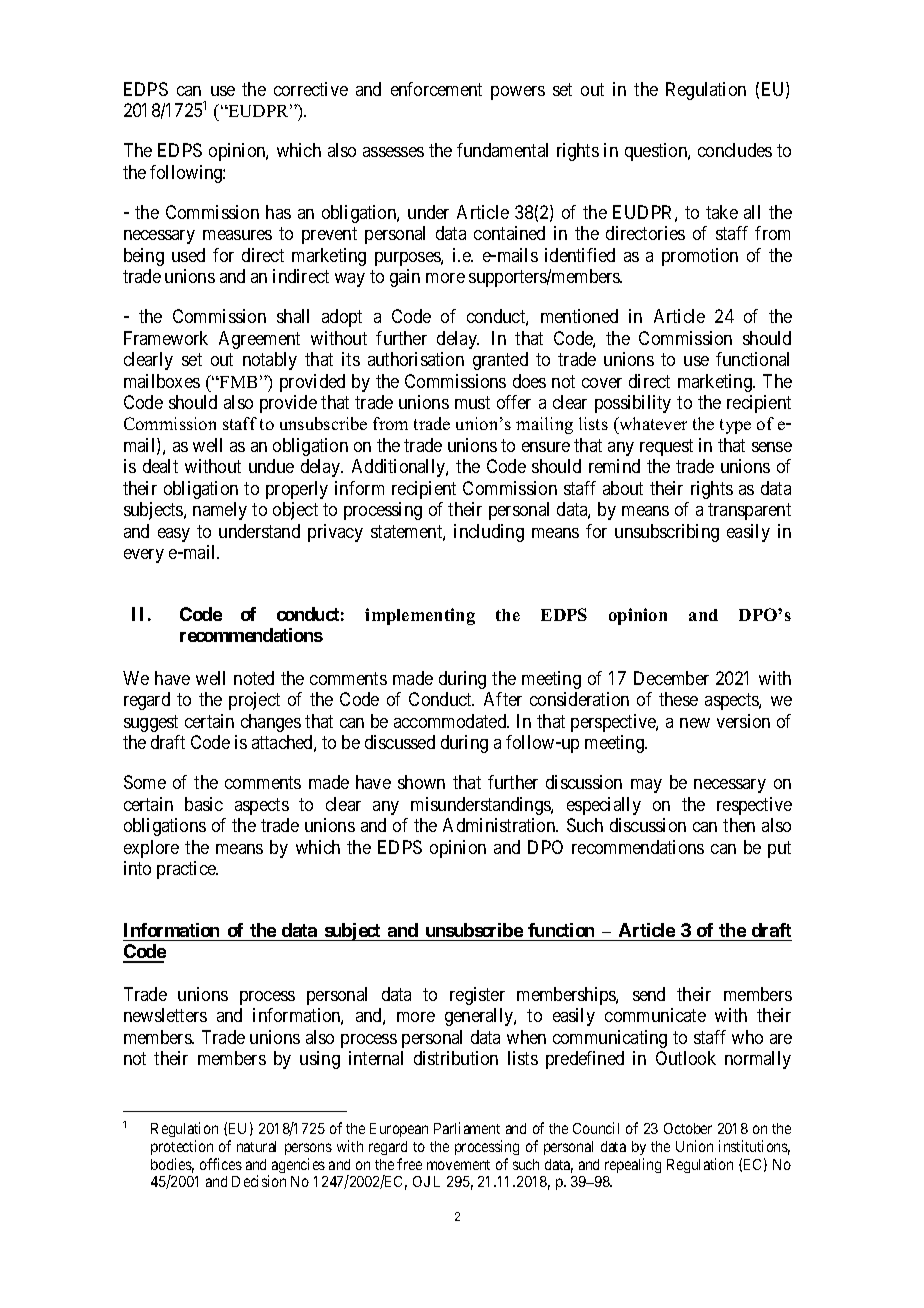  Describe the element at coordinates (472, 402) in the image. I see `must` at that location.
